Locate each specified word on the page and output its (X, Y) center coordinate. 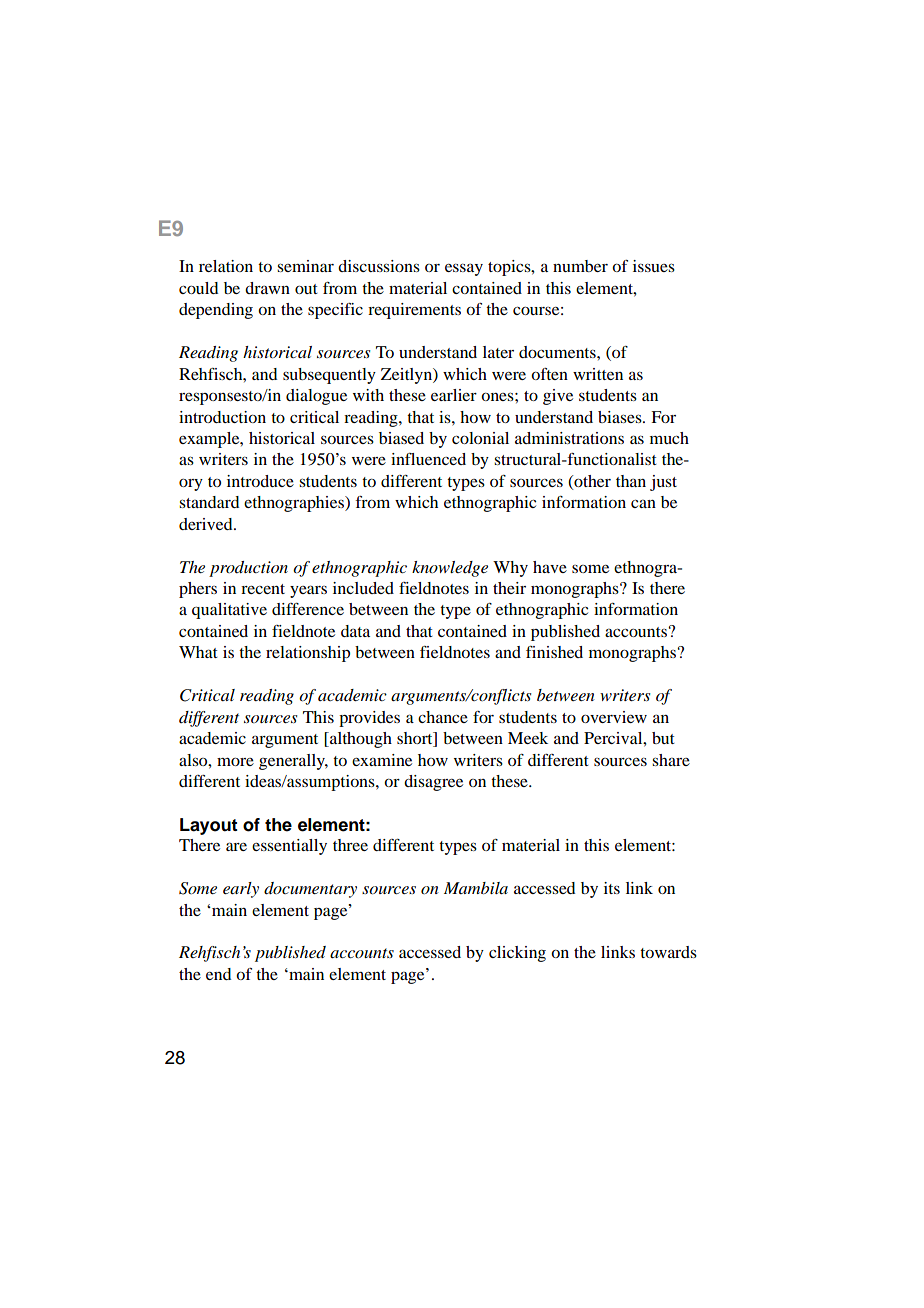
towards (668, 952)
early (241, 890)
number (580, 266)
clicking (517, 954)
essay (464, 269)
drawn (267, 288)
